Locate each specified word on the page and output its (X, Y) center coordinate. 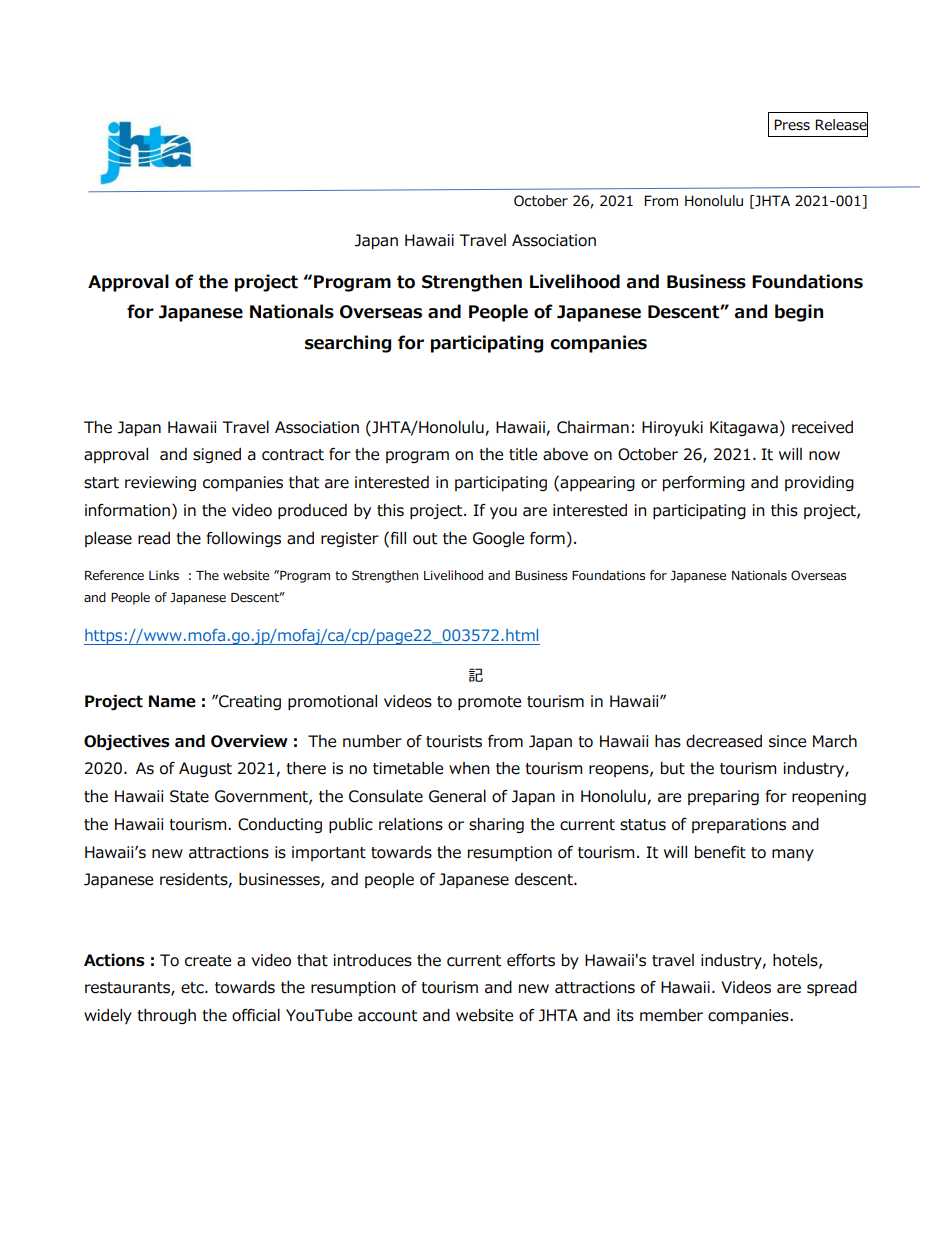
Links (164, 575)
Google (498, 539)
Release (842, 125)
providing (819, 483)
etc (193, 988)
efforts (531, 960)
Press (792, 125)
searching (348, 344)
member (671, 1015)
